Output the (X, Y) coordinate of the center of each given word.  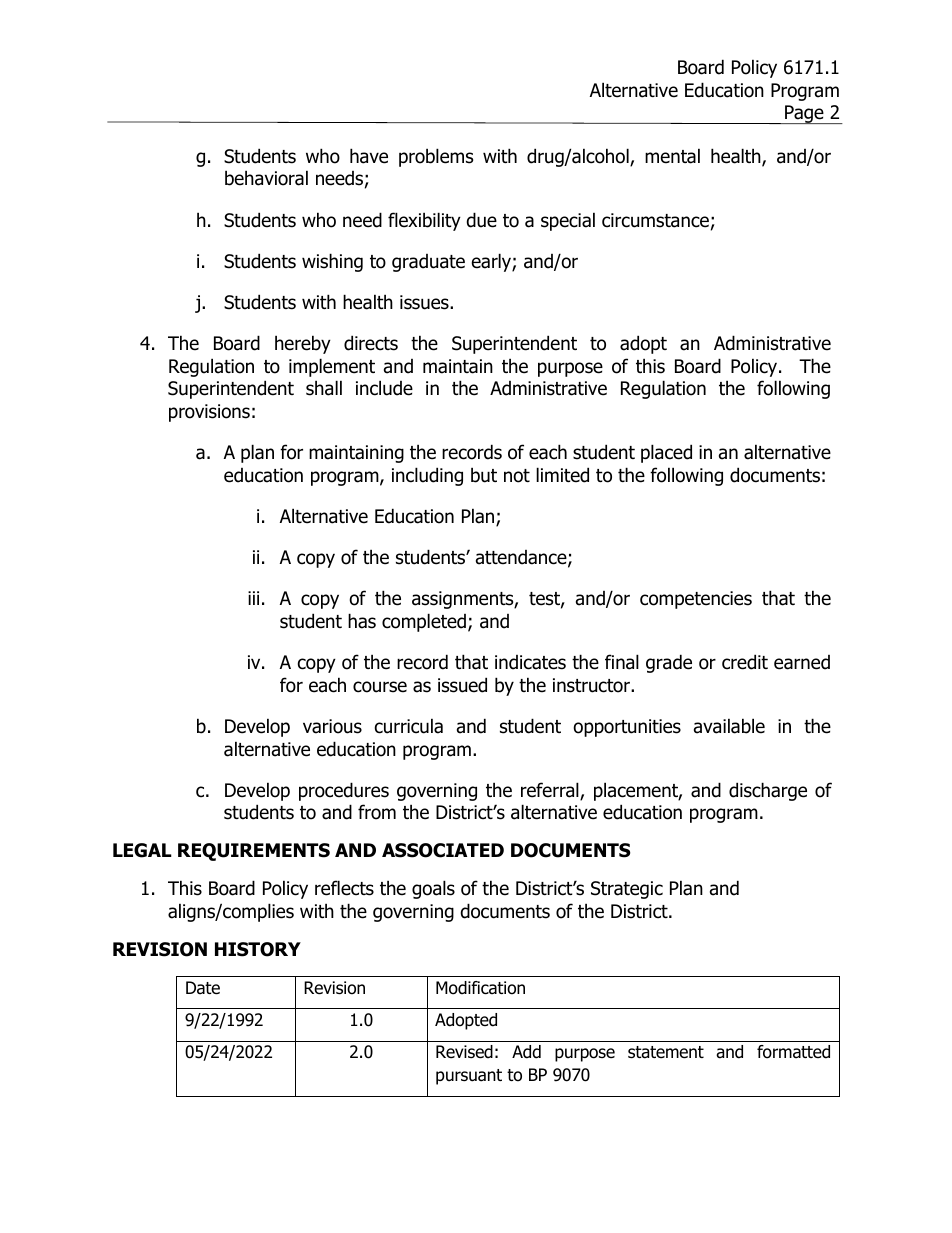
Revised (464, 1052)
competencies (696, 600)
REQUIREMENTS (254, 852)
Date (203, 988)
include (384, 388)
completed (425, 622)
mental (672, 156)
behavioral (266, 178)
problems (436, 157)
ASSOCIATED (443, 850)
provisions (209, 413)
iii (253, 598)
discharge (768, 791)
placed (666, 453)
